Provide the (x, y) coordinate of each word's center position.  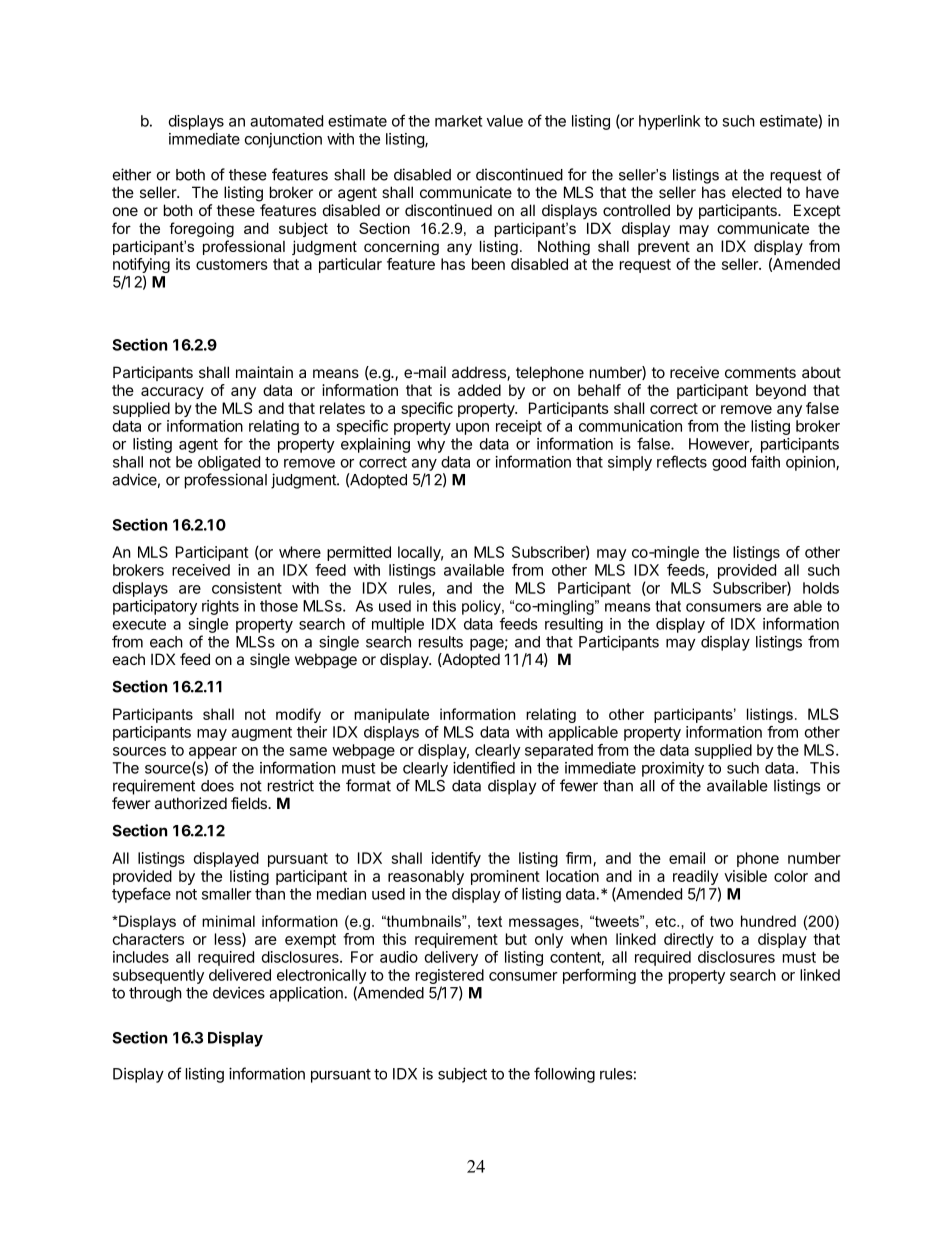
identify (456, 859)
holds (821, 588)
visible (745, 876)
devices (239, 993)
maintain (264, 372)
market (458, 121)
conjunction (283, 140)
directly (689, 940)
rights (220, 607)
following (564, 1075)
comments (760, 372)
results (441, 642)
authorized (191, 803)
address (480, 373)
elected (756, 192)
